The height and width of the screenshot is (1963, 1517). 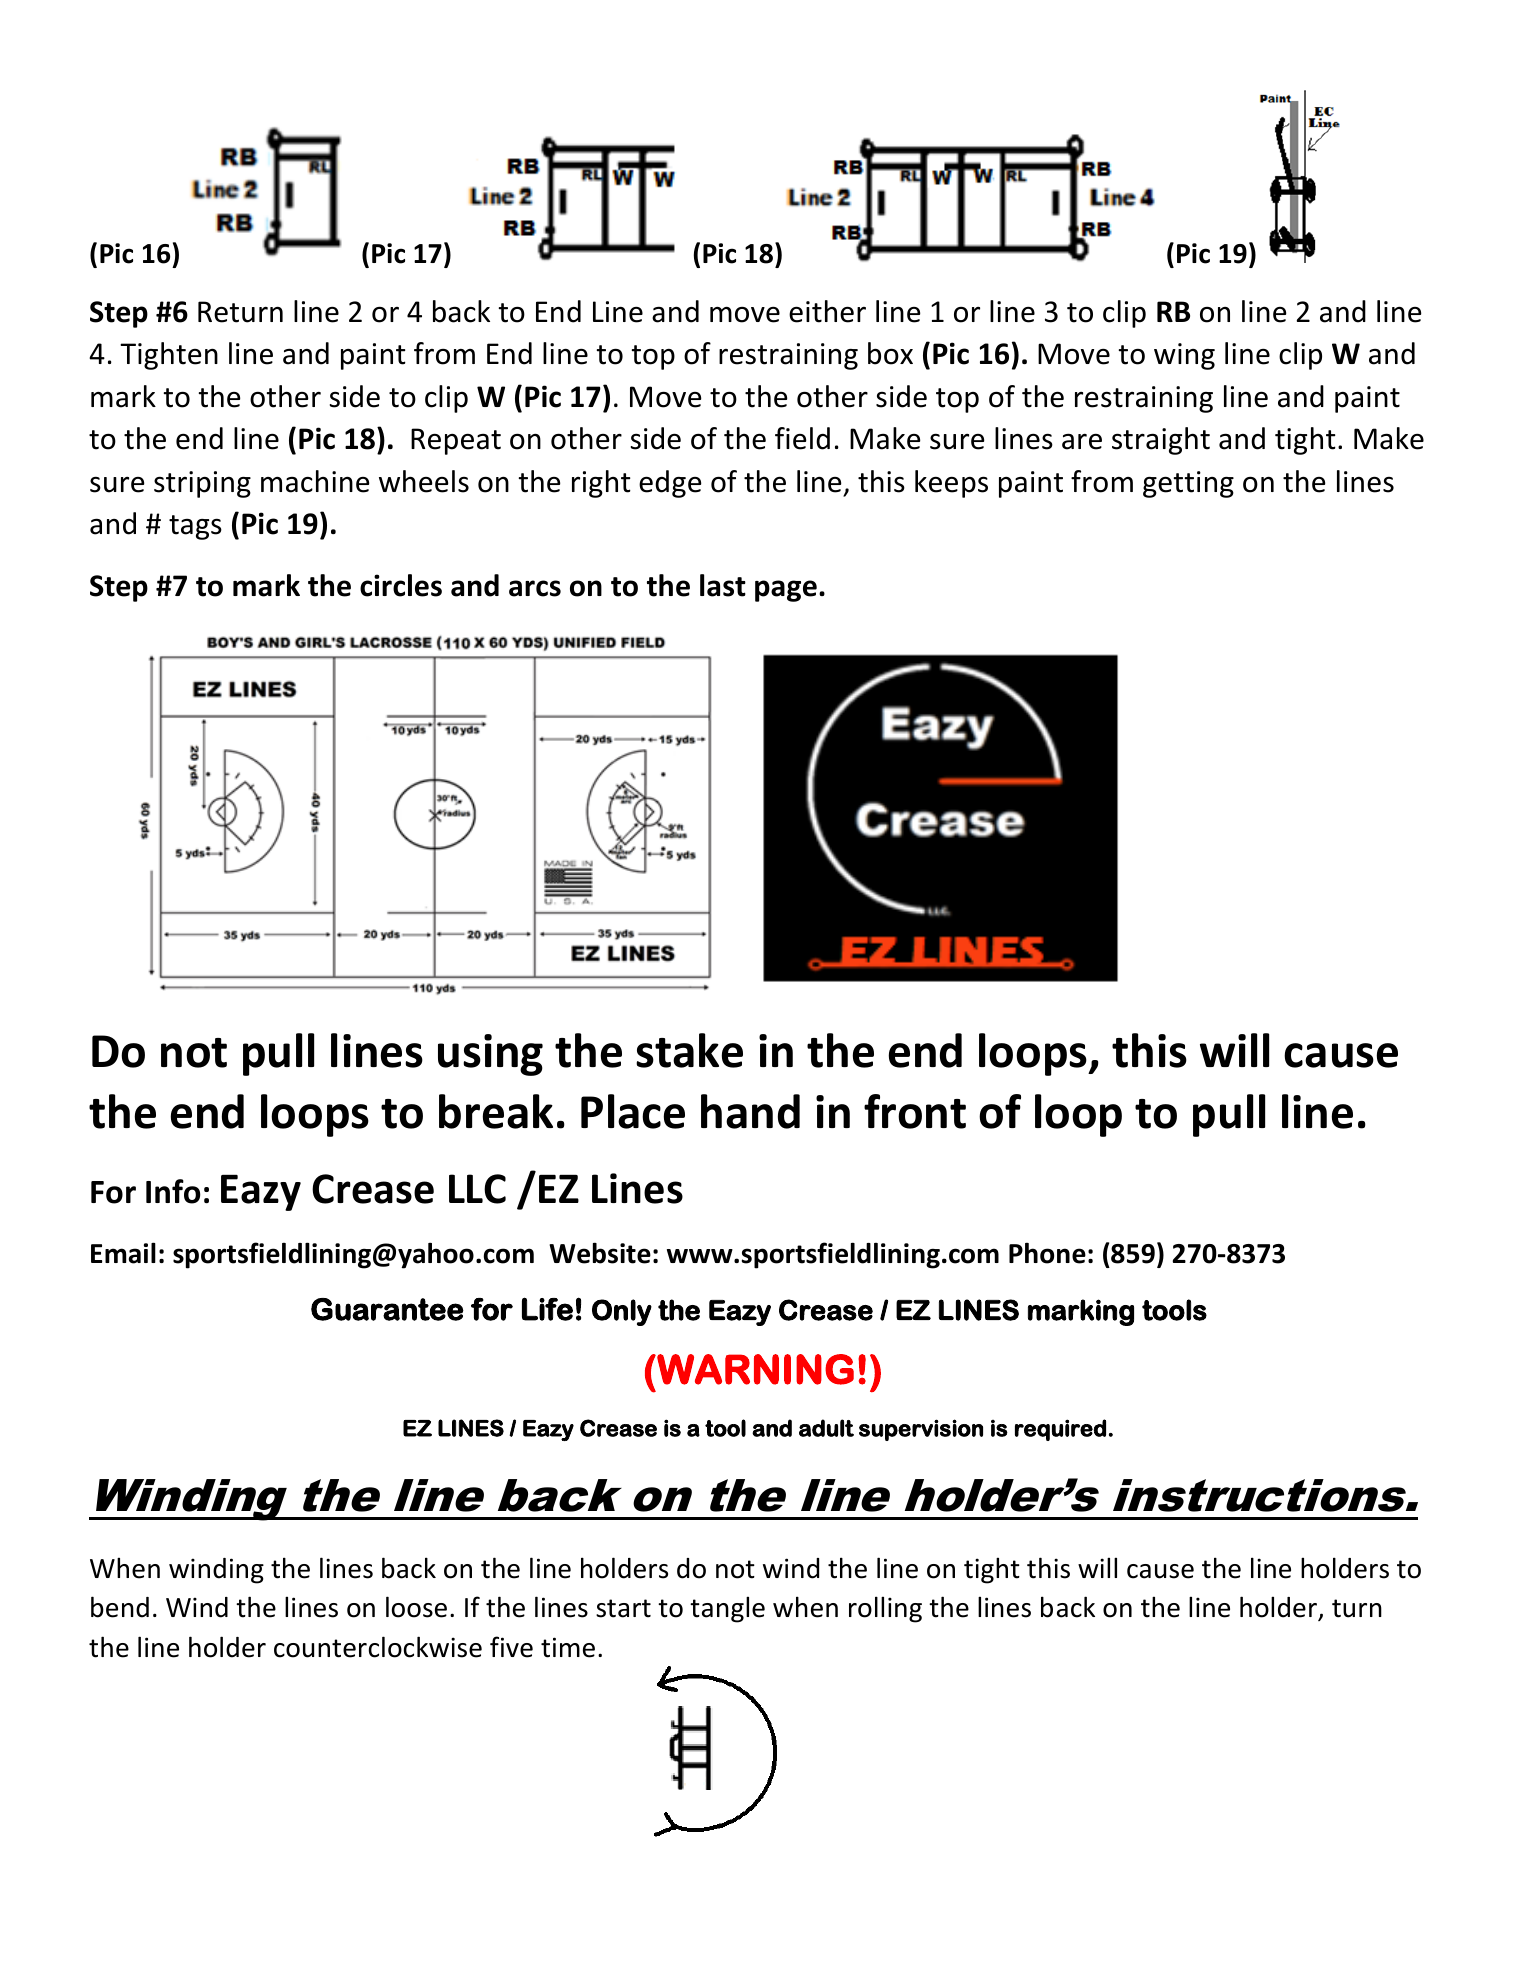 What do you see at coordinates (915, 1111) in the screenshot?
I see `front` at bounding box center [915, 1111].
